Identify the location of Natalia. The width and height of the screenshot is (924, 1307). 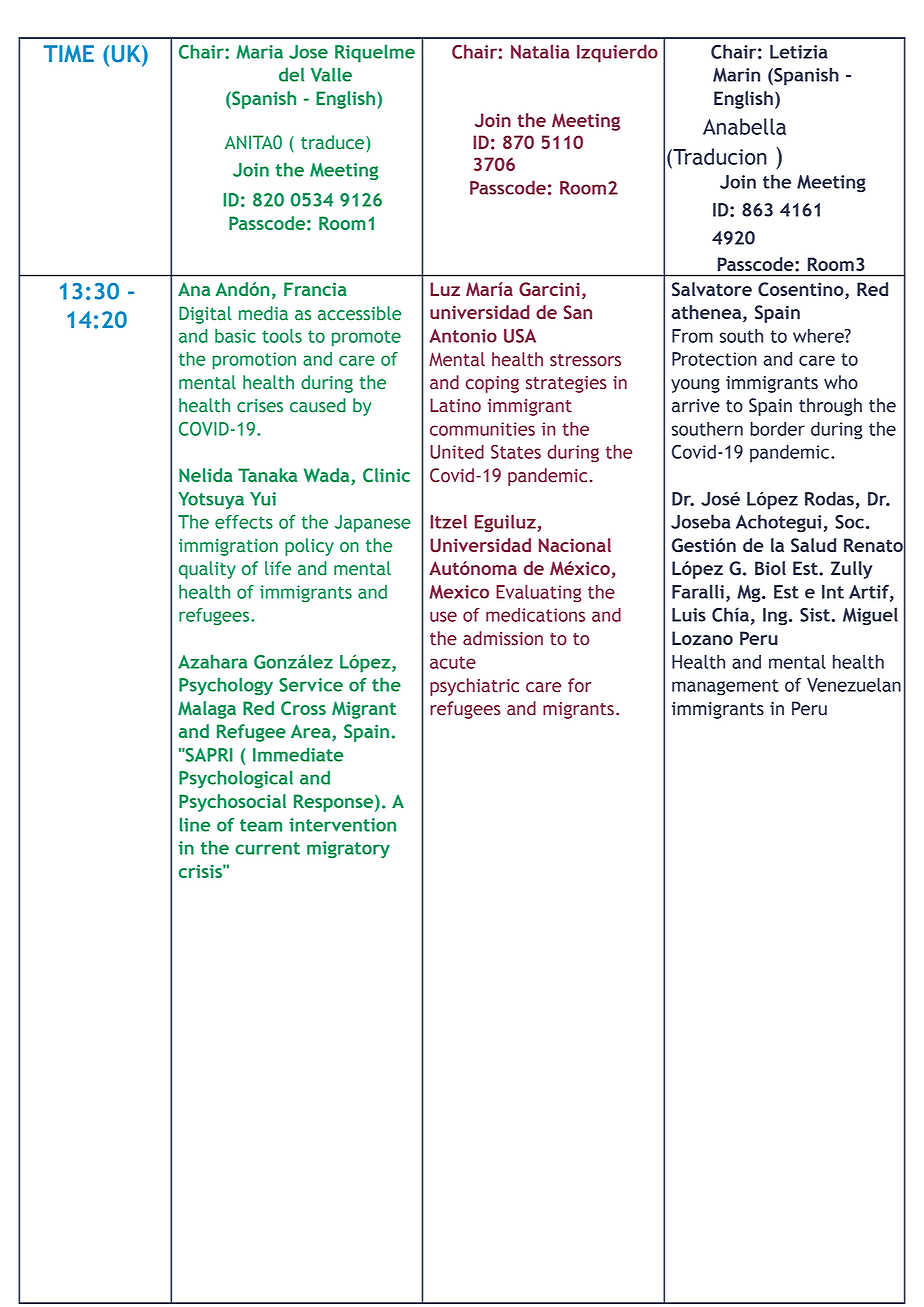
(540, 51).
